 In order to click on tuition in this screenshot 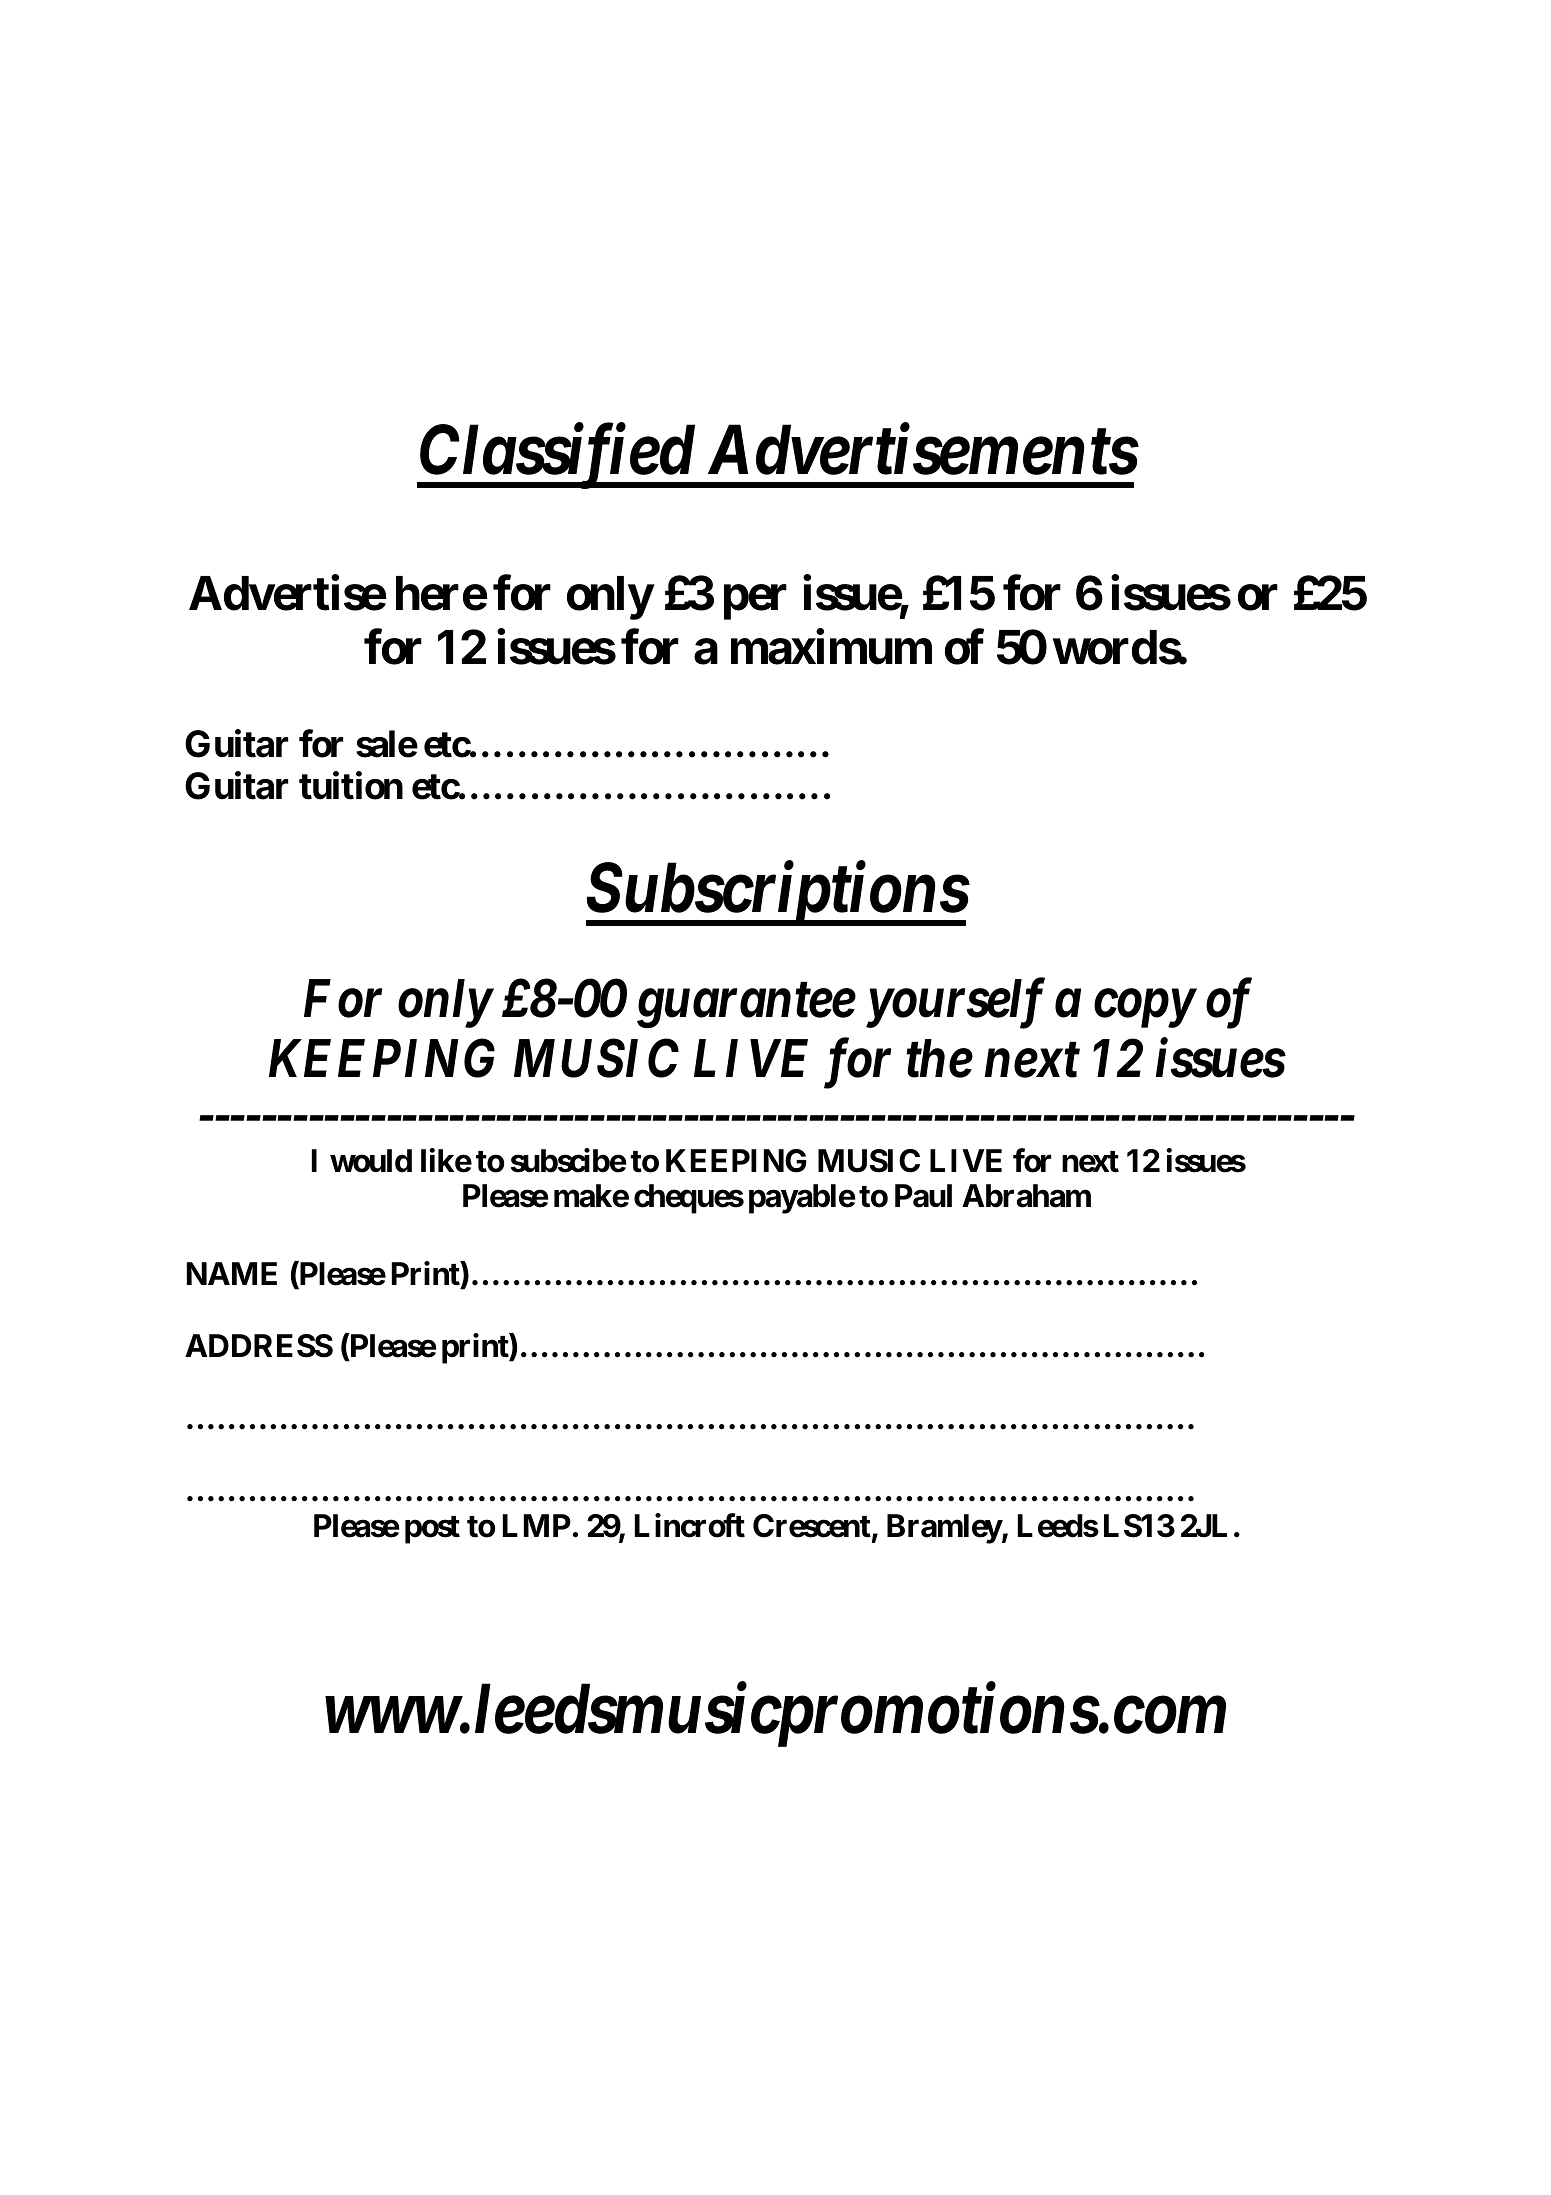, I will do `click(351, 786)`.
